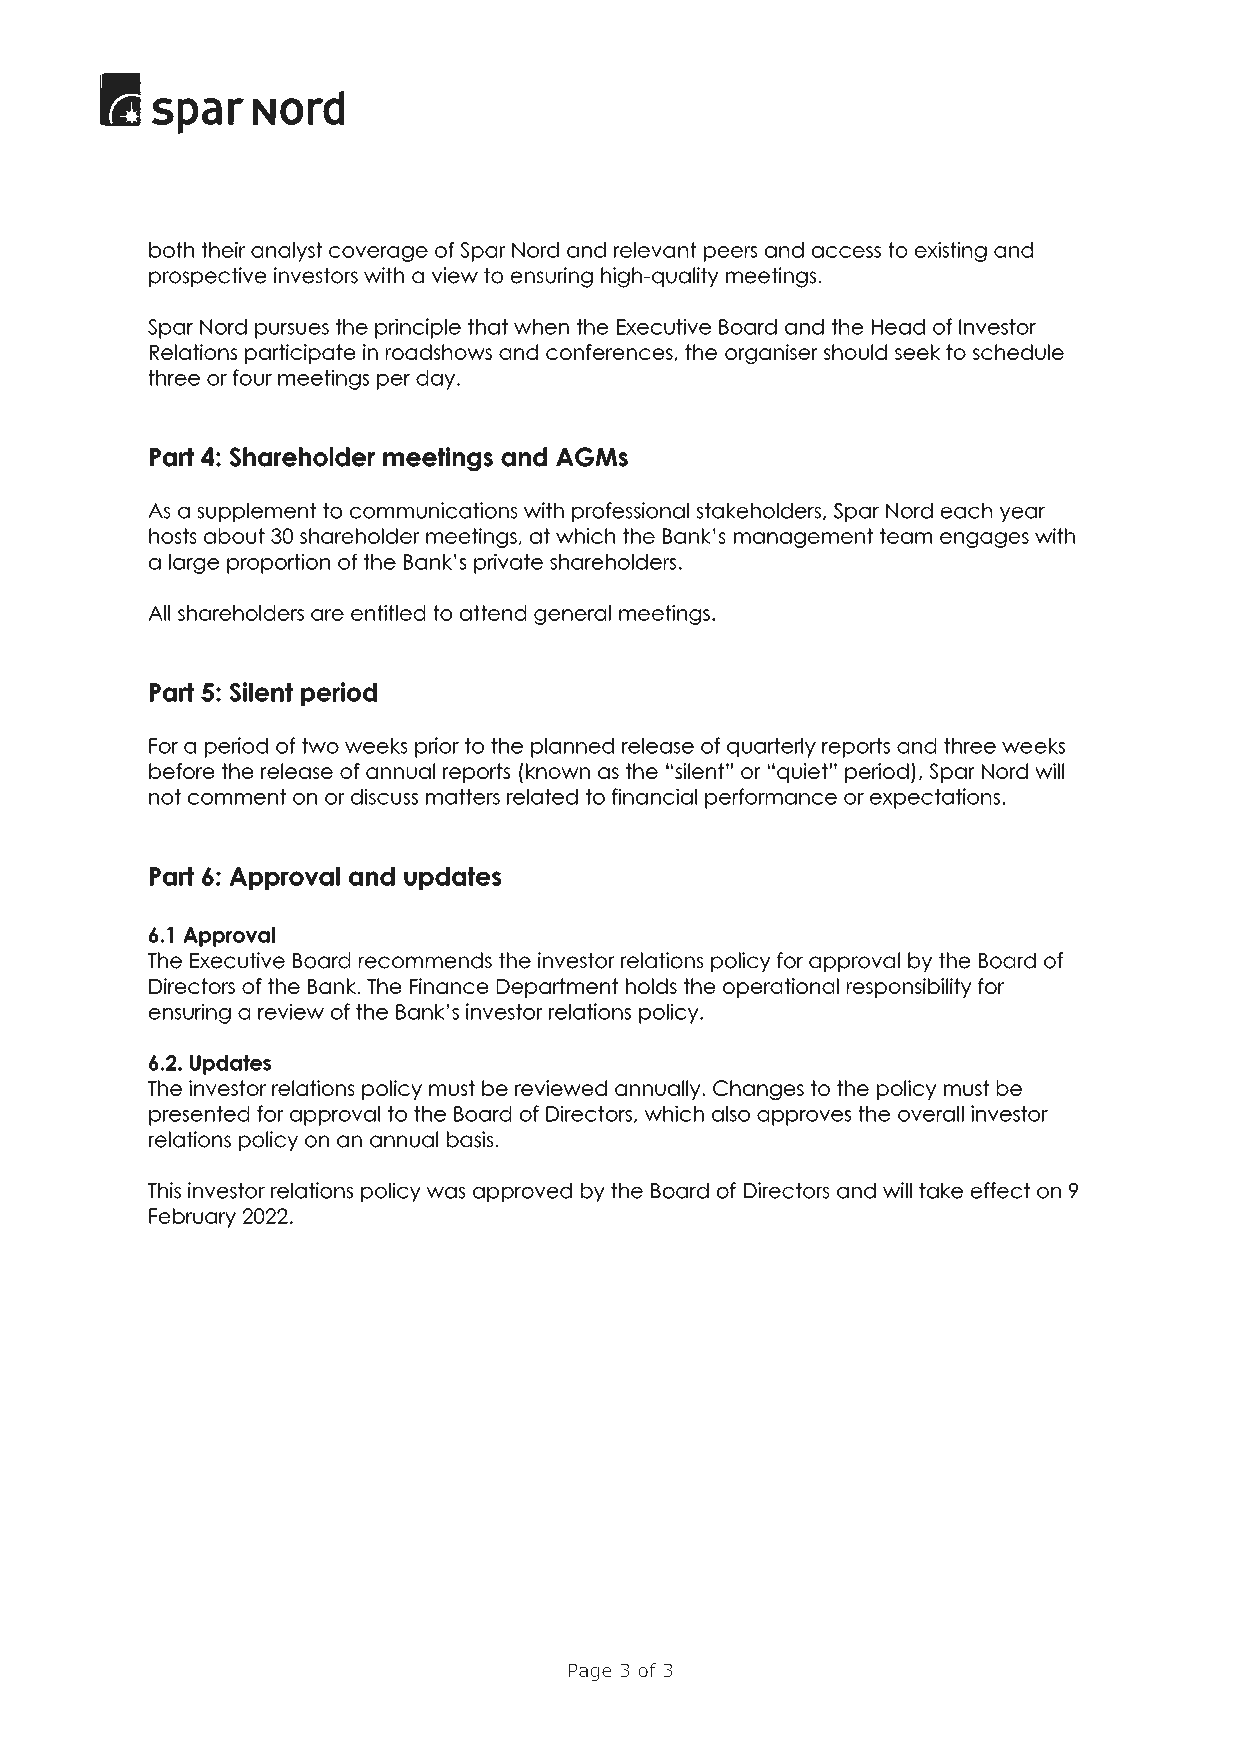  I want to click on Page, so click(590, 1672).
